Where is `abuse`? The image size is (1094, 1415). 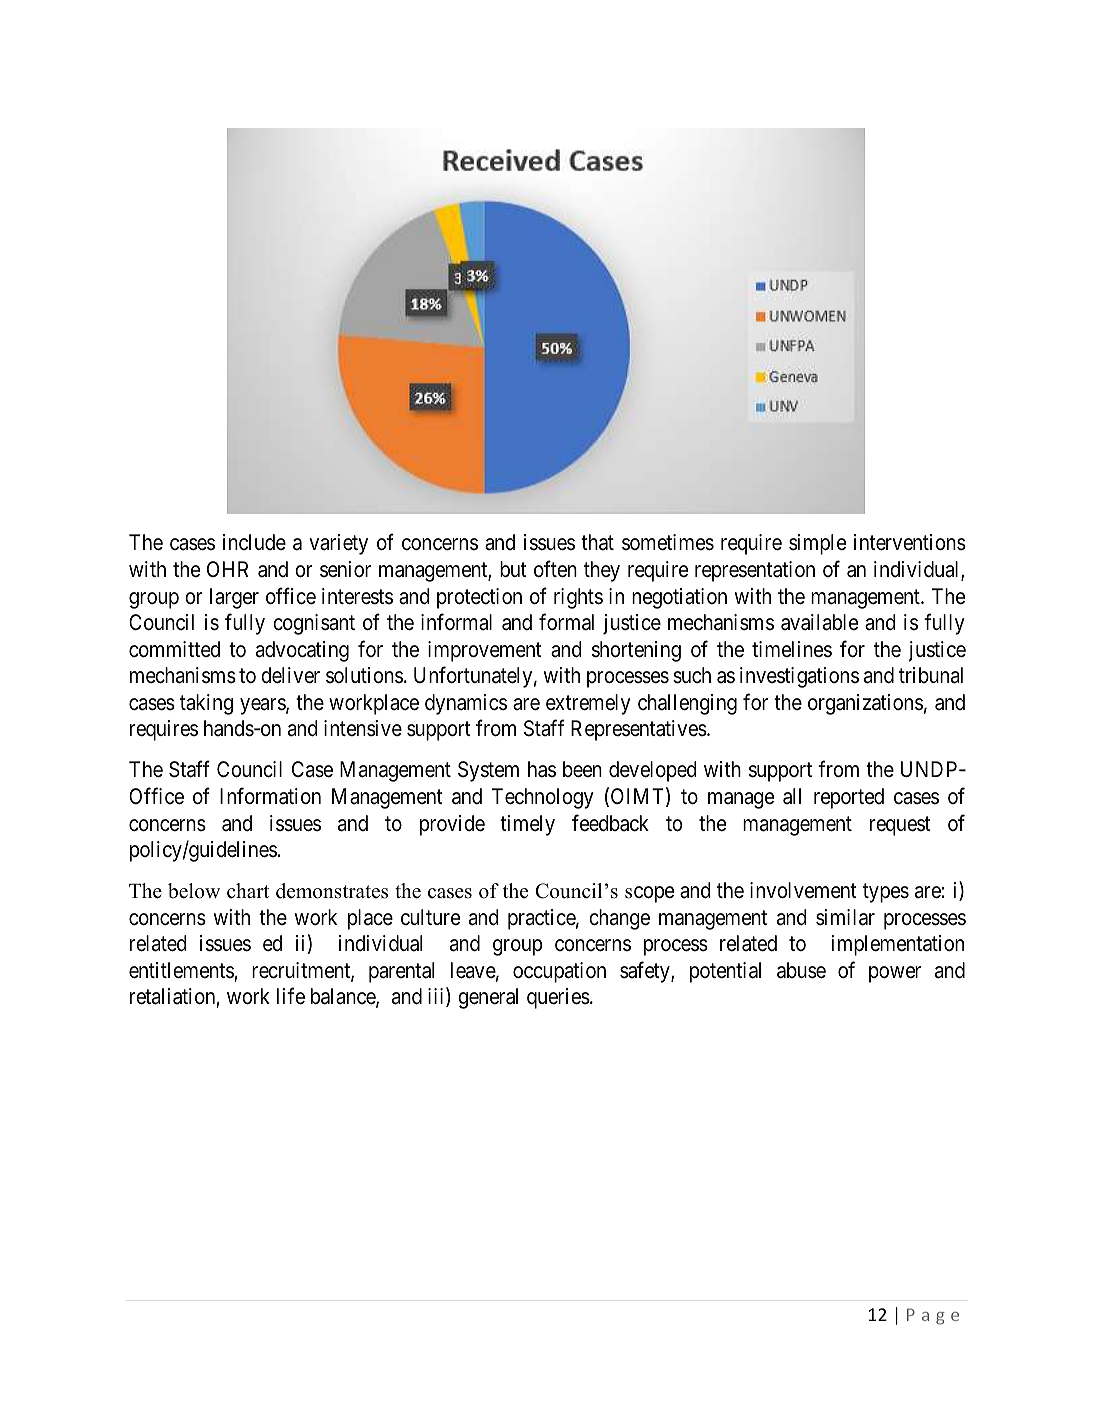 abuse is located at coordinates (801, 970).
